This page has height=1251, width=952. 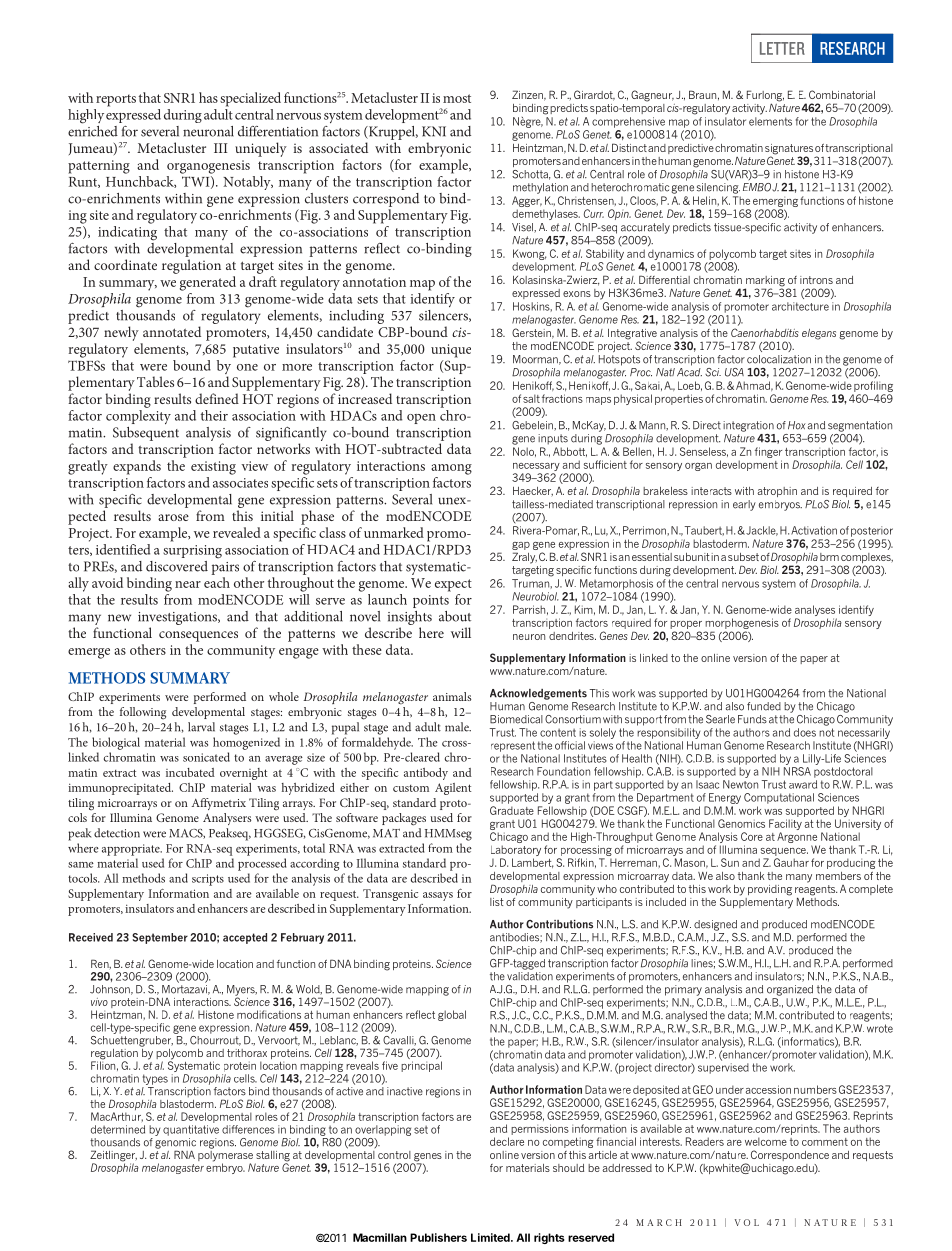 I want to click on salt, so click(x=531, y=398).
